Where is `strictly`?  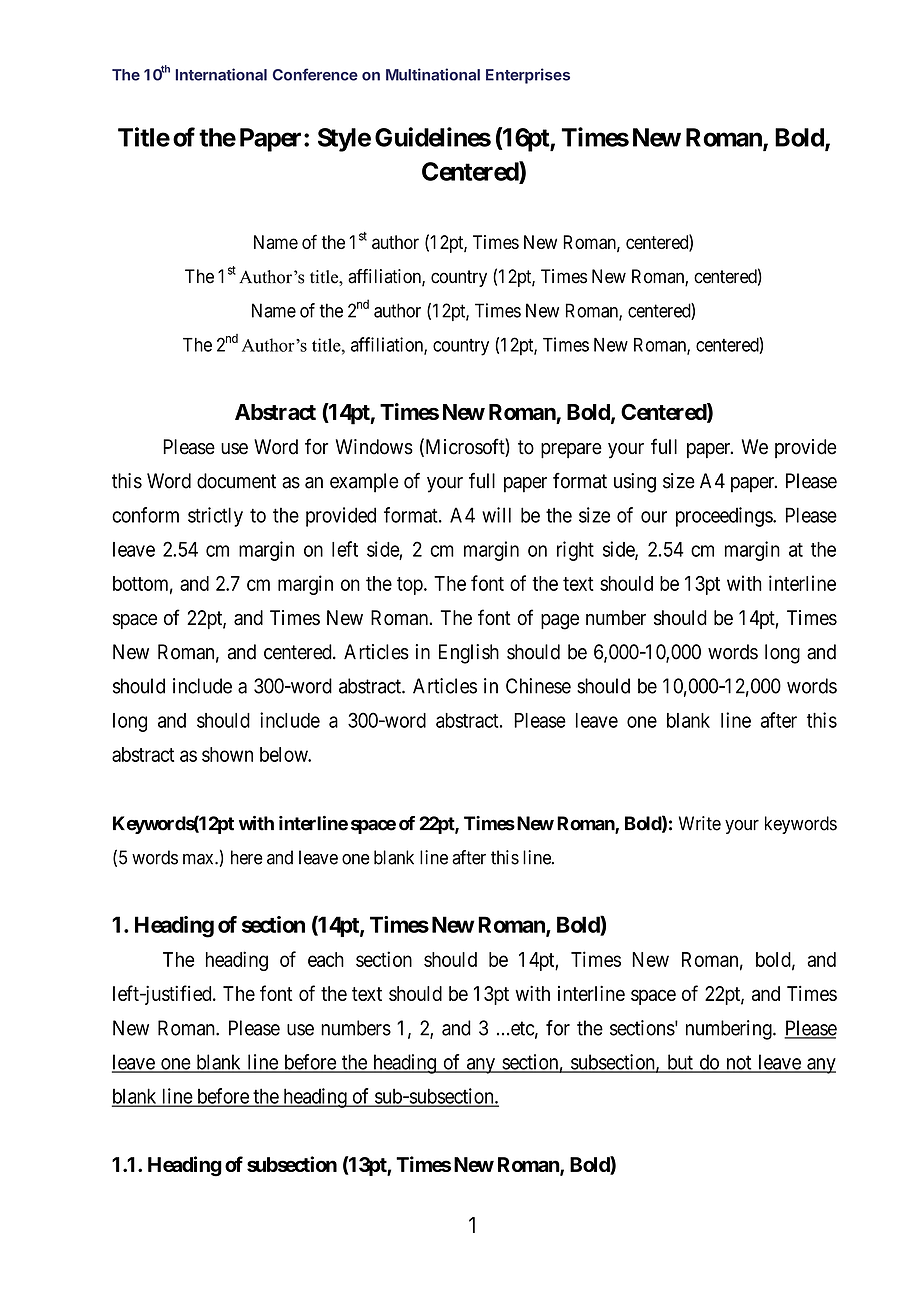 strictly is located at coordinates (215, 517).
